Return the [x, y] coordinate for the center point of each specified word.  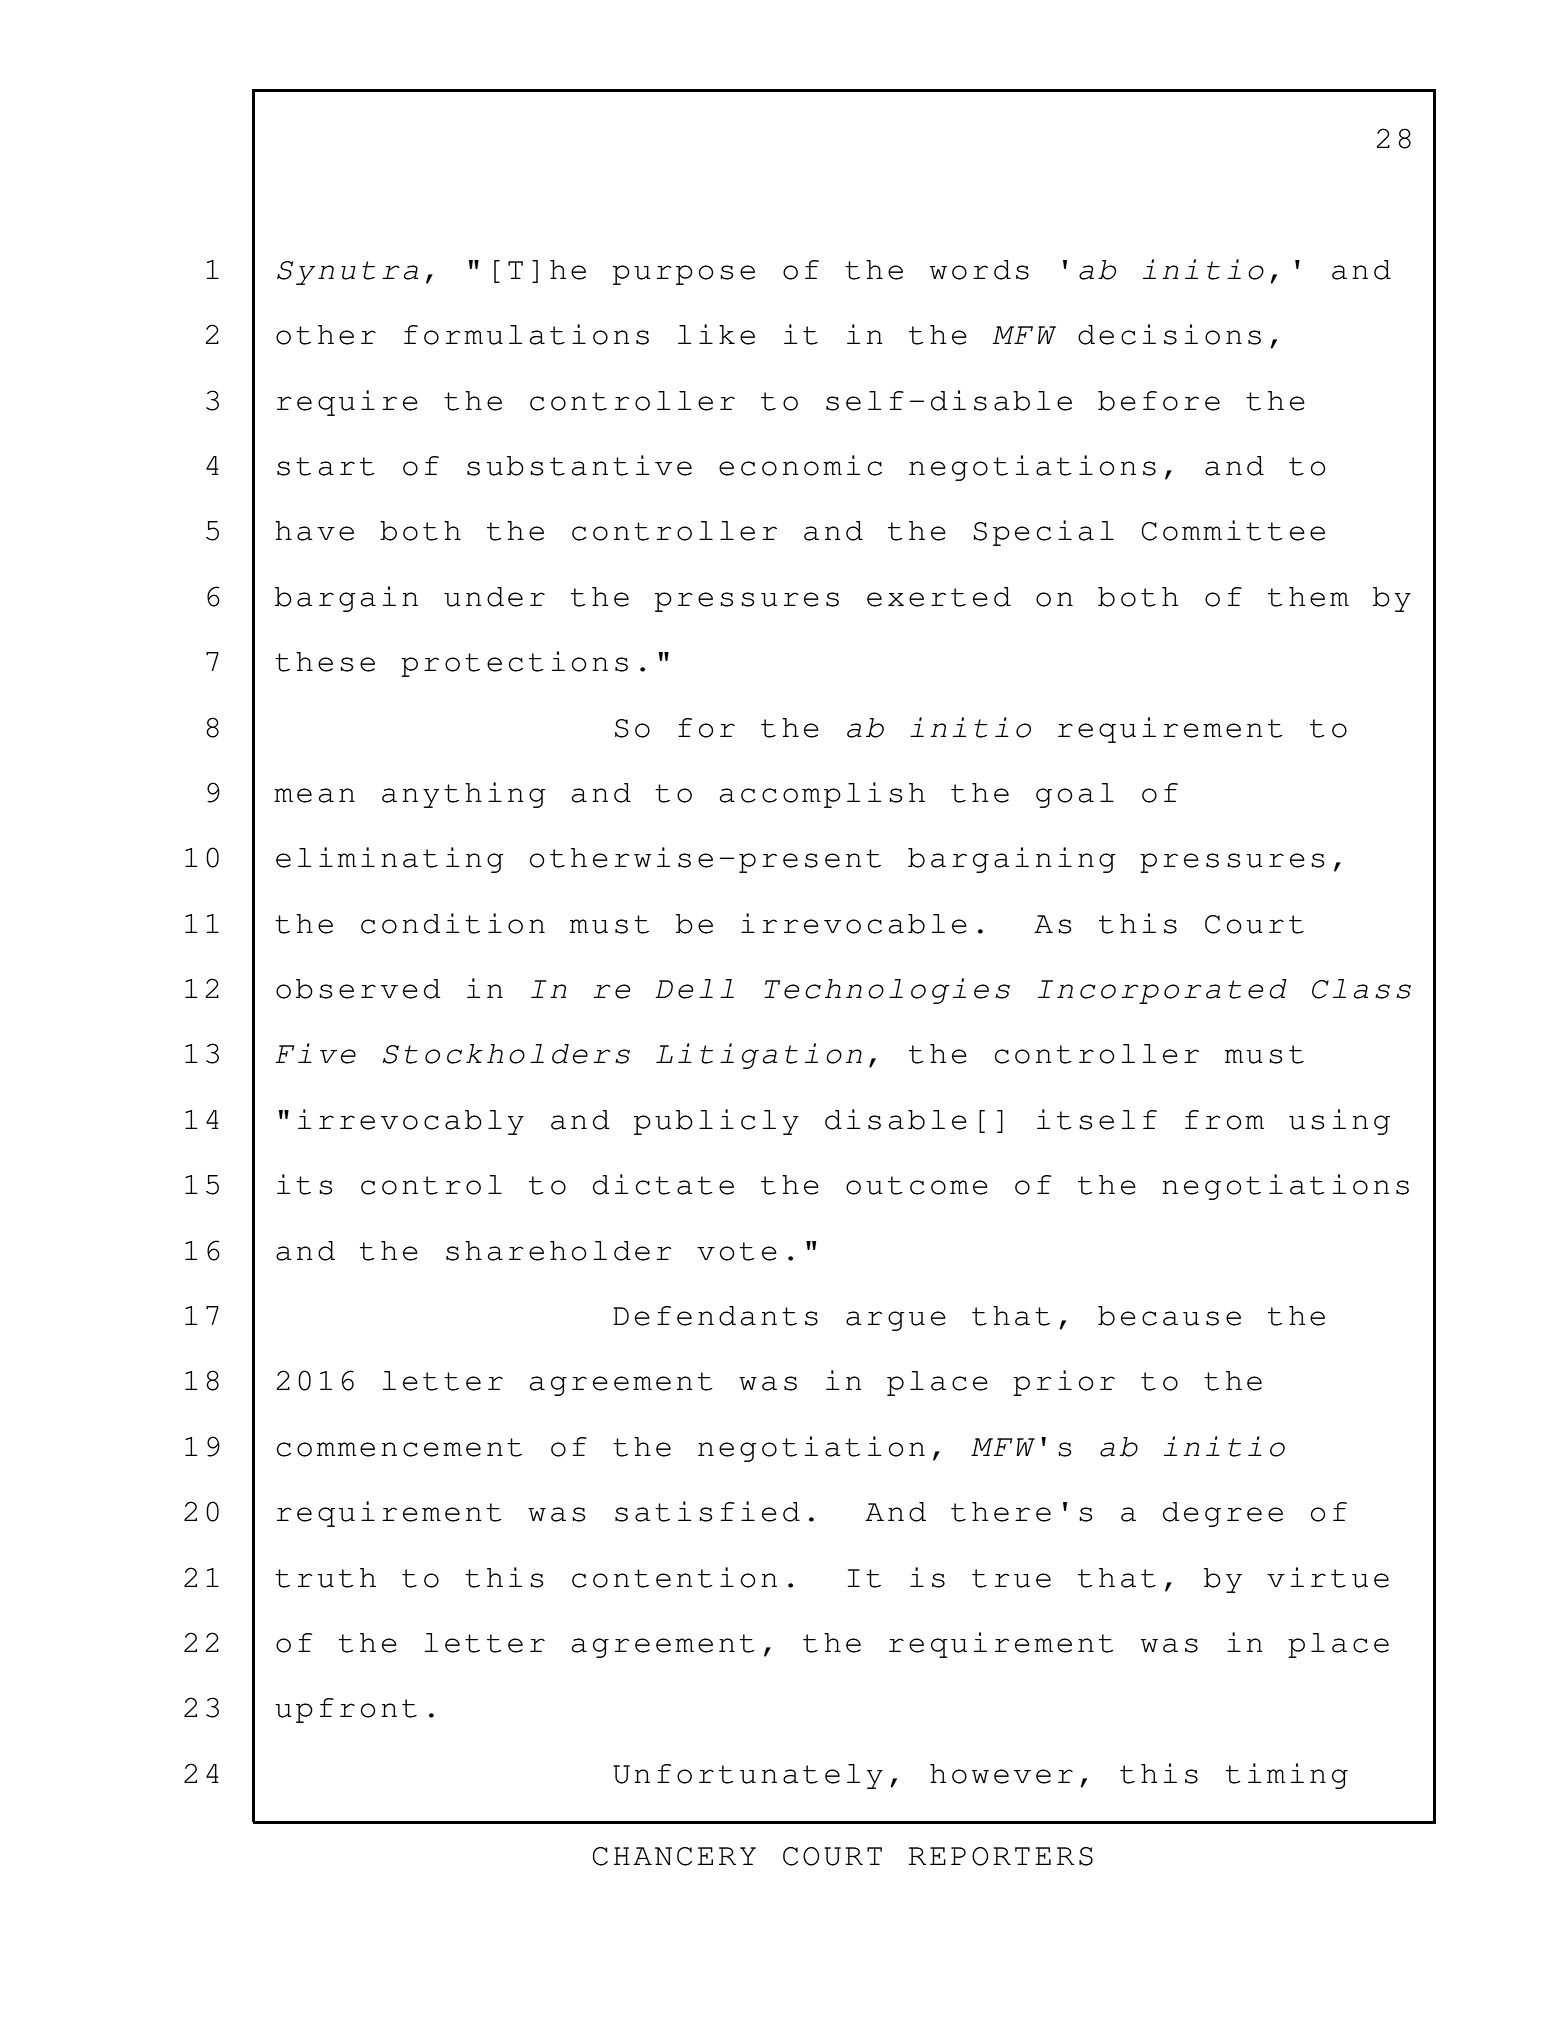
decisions [1169, 334]
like [716, 334]
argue [896, 1321]
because [1169, 1316]
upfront [346, 1710]
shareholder [559, 1251]
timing [1287, 1776]
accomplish [822, 795]
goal [1075, 795]
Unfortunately [748, 1776]
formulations [526, 334]
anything [464, 795]
